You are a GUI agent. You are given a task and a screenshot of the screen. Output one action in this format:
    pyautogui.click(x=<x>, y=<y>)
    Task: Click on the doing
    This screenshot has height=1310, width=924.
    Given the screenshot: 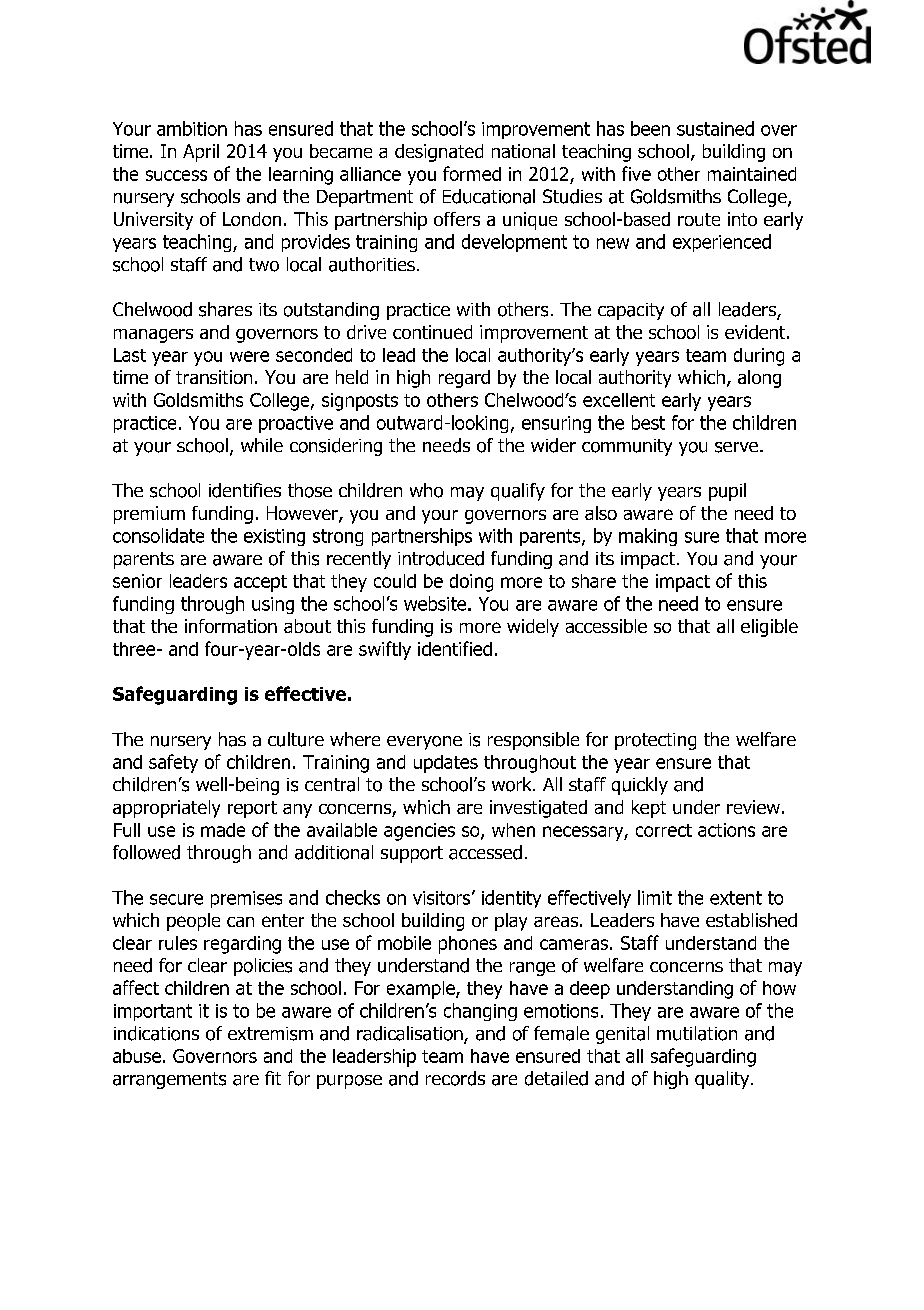 What is the action you would take?
    pyautogui.click(x=471, y=583)
